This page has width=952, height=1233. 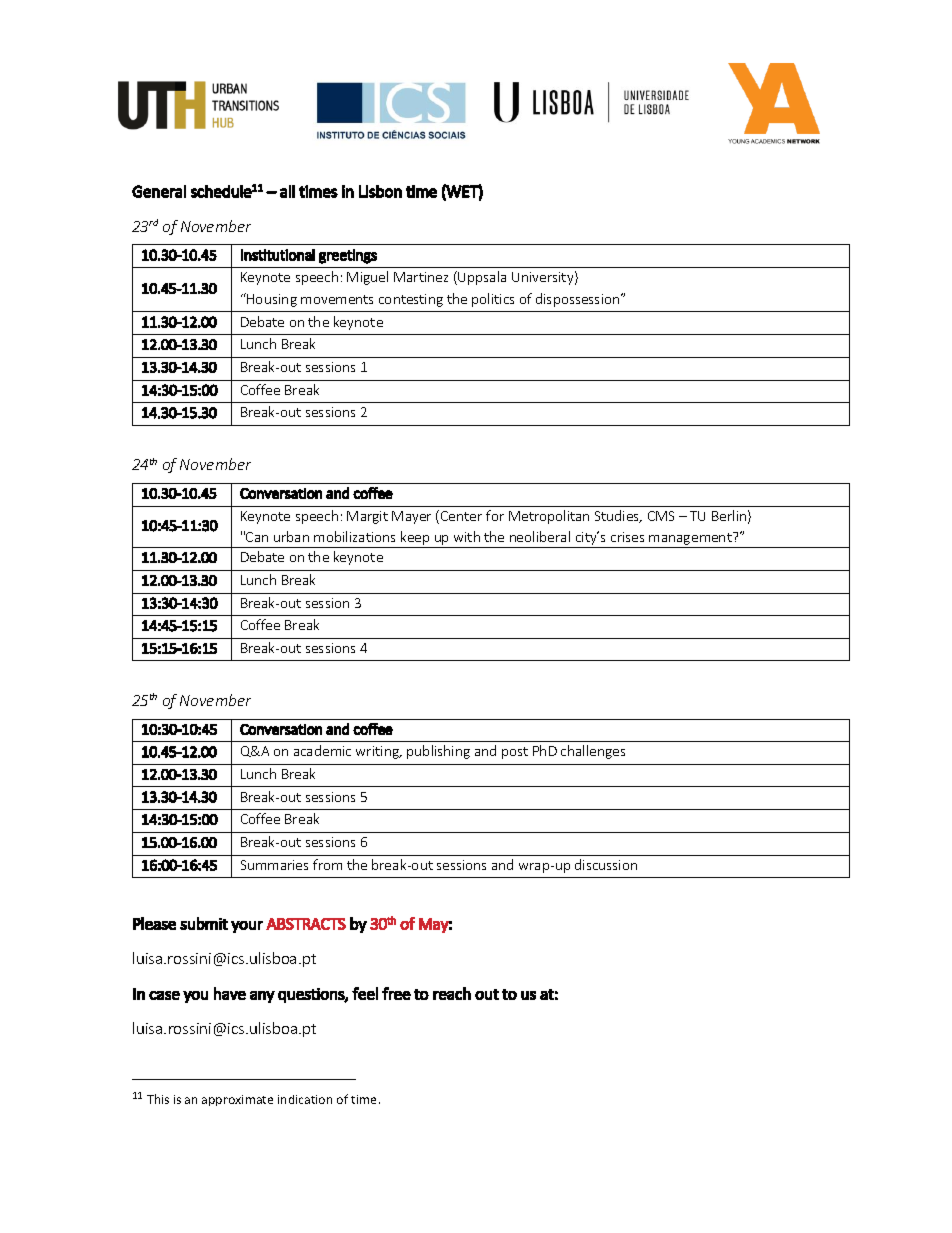 What do you see at coordinates (618, 516) in the page?
I see `Studies` at bounding box center [618, 516].
